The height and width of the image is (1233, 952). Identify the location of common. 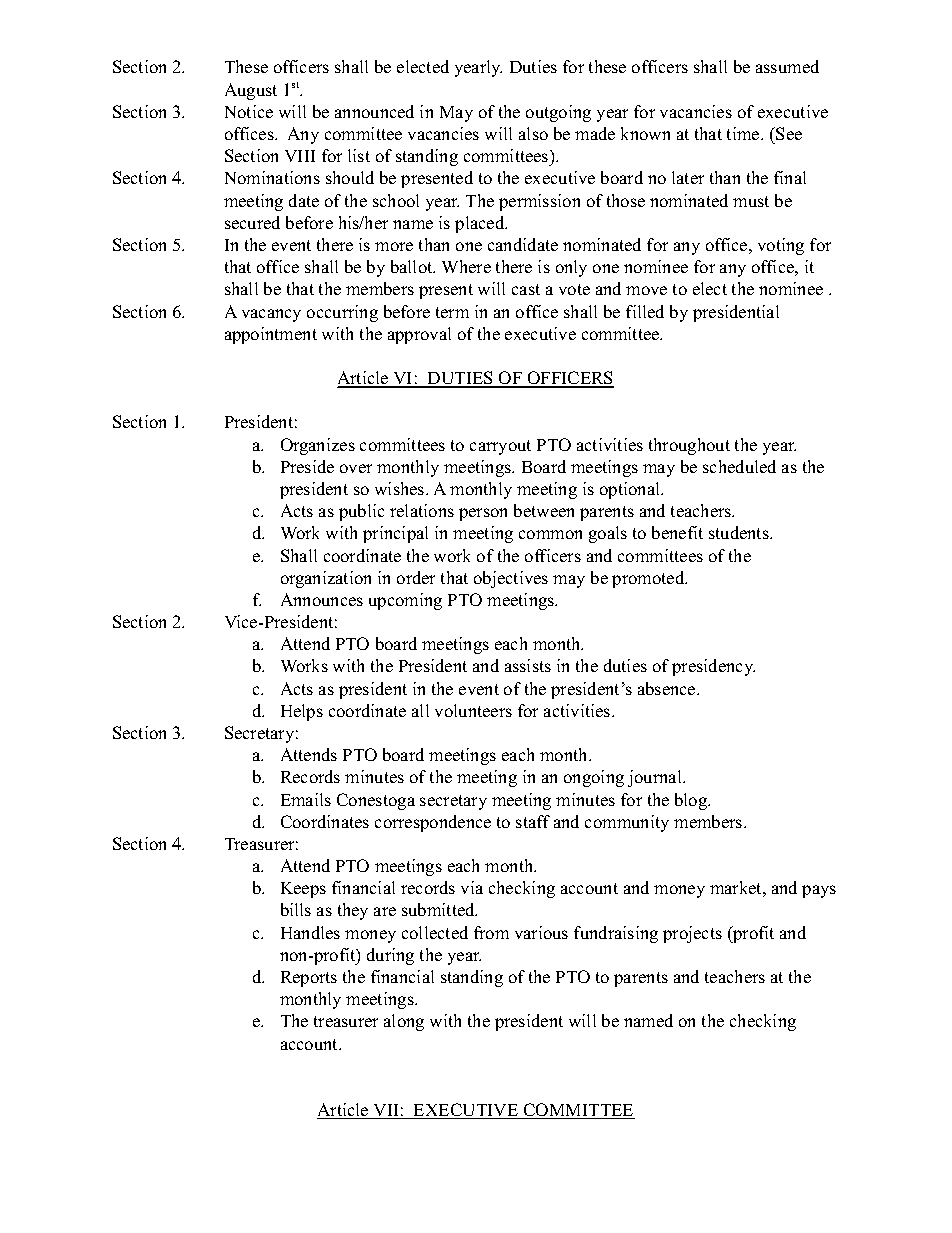
(550, 534).
